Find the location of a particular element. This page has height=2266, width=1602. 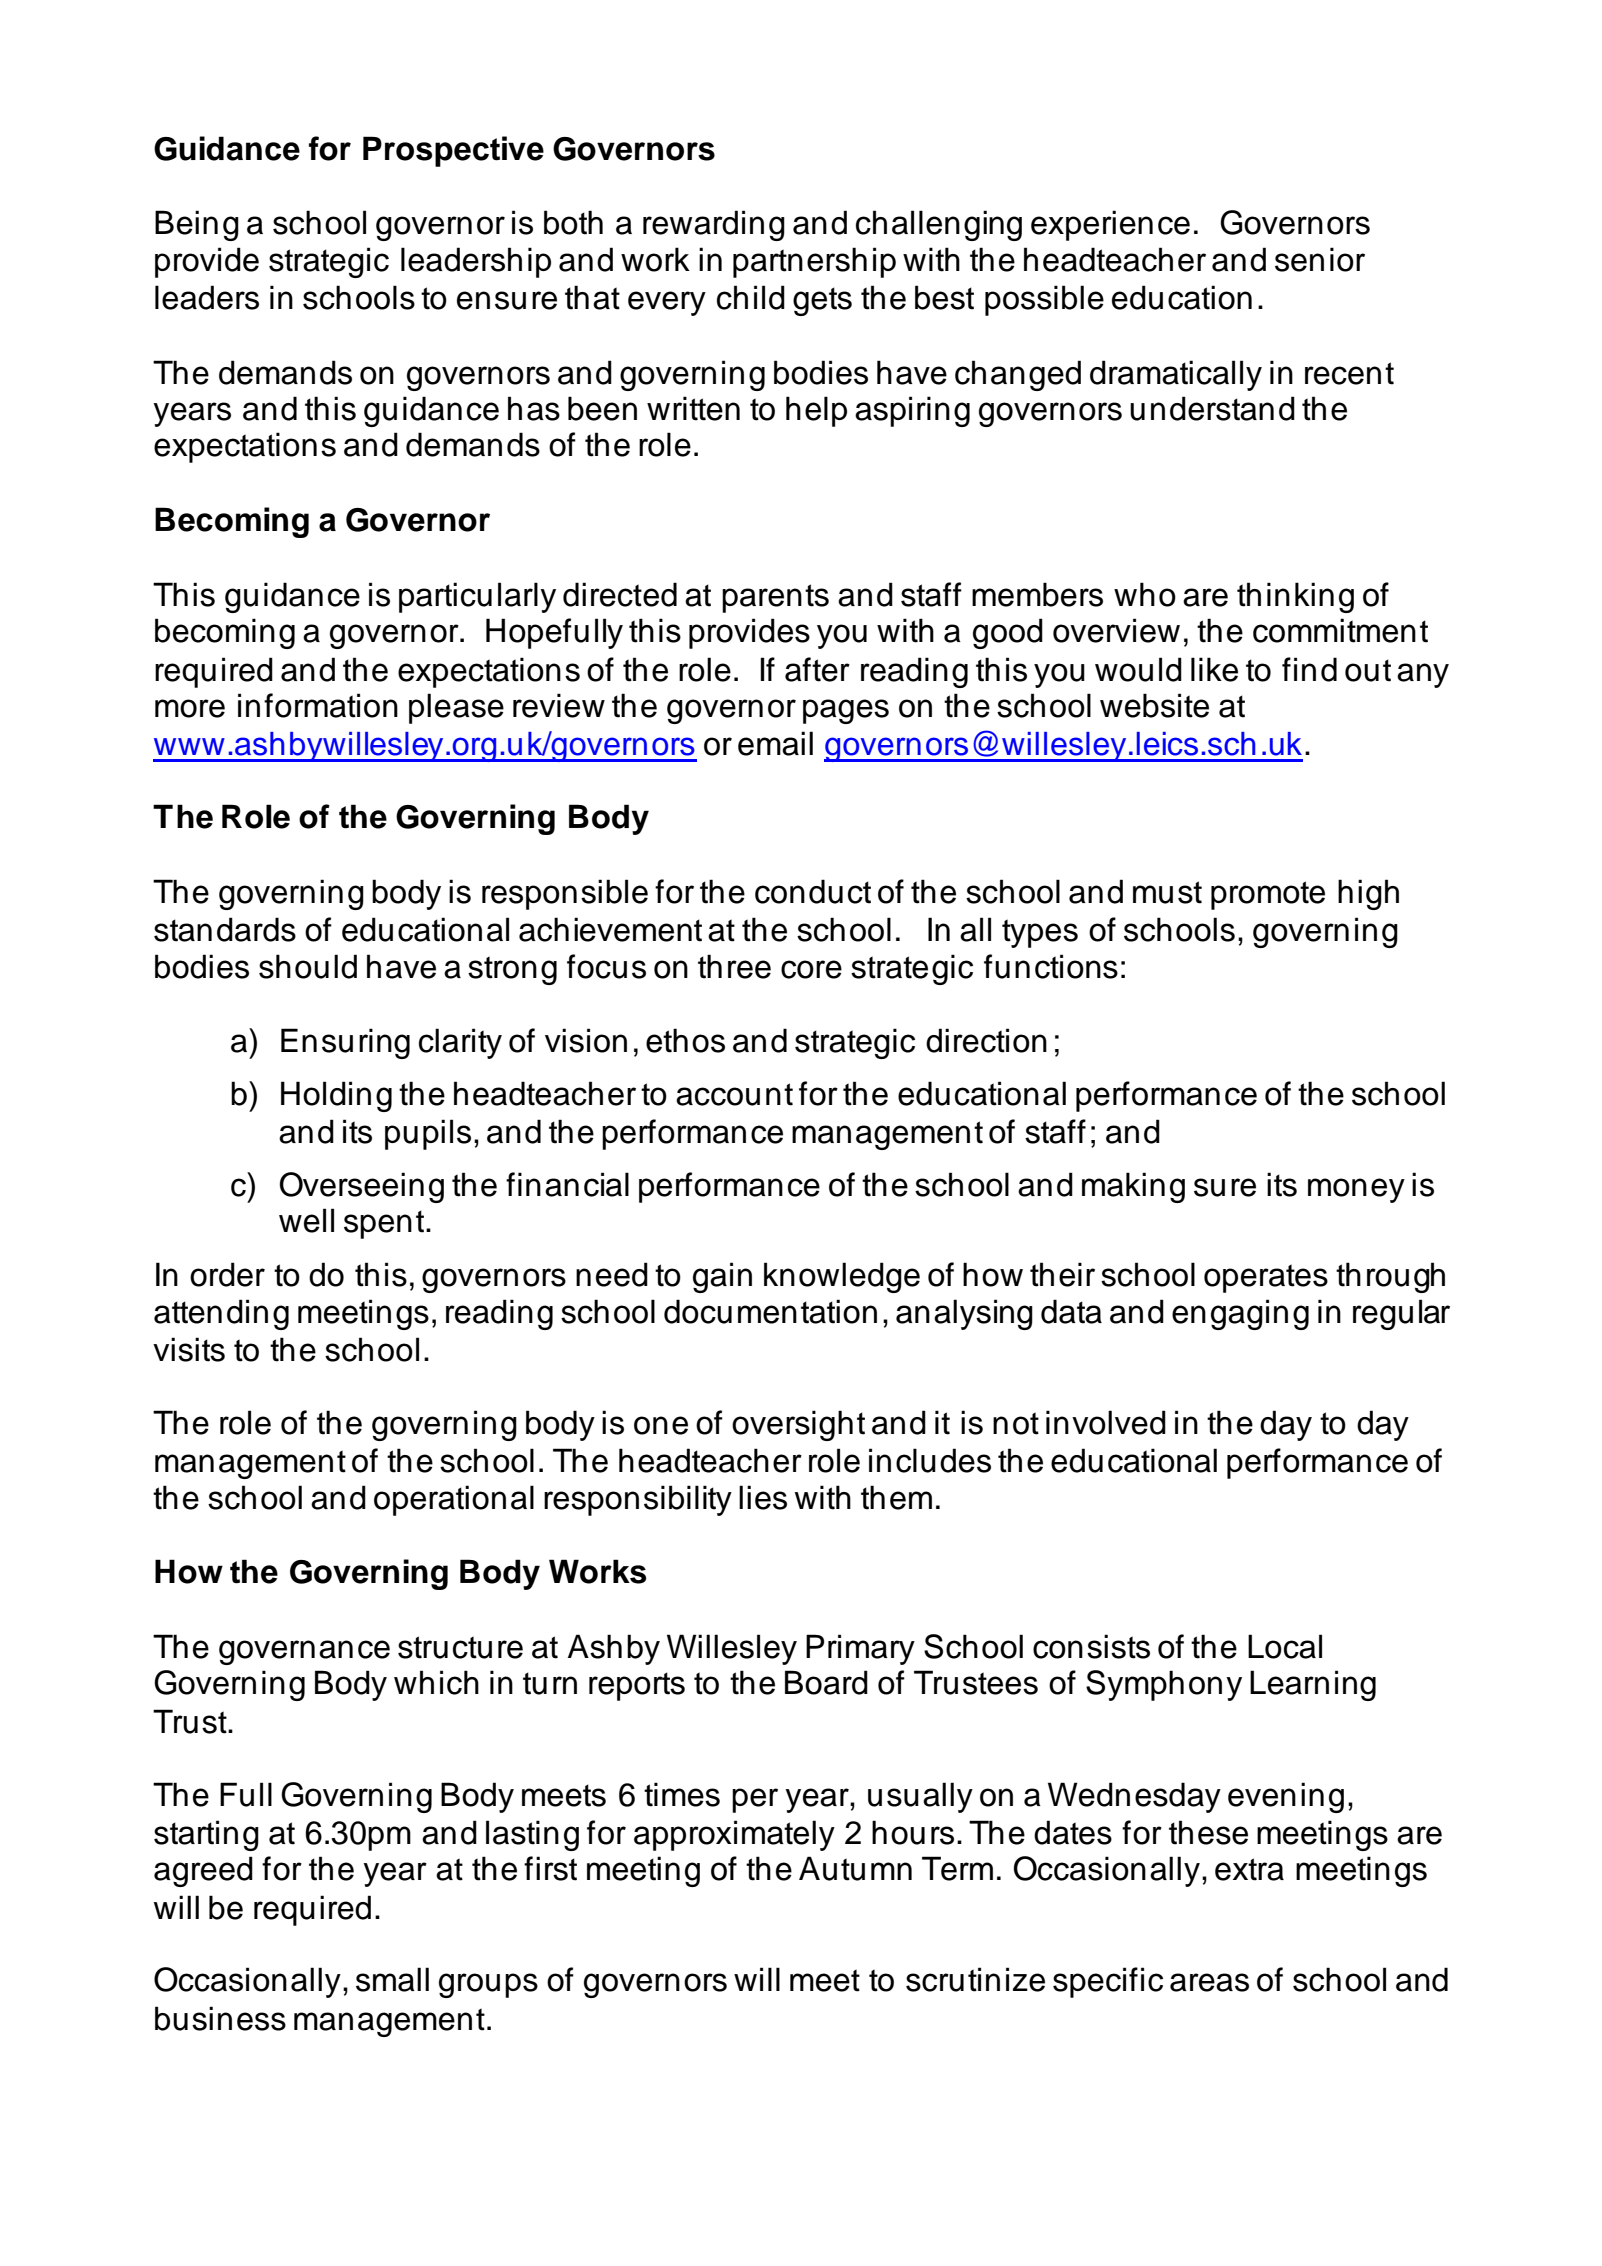

promote is located at coordinates (1268, 895).
